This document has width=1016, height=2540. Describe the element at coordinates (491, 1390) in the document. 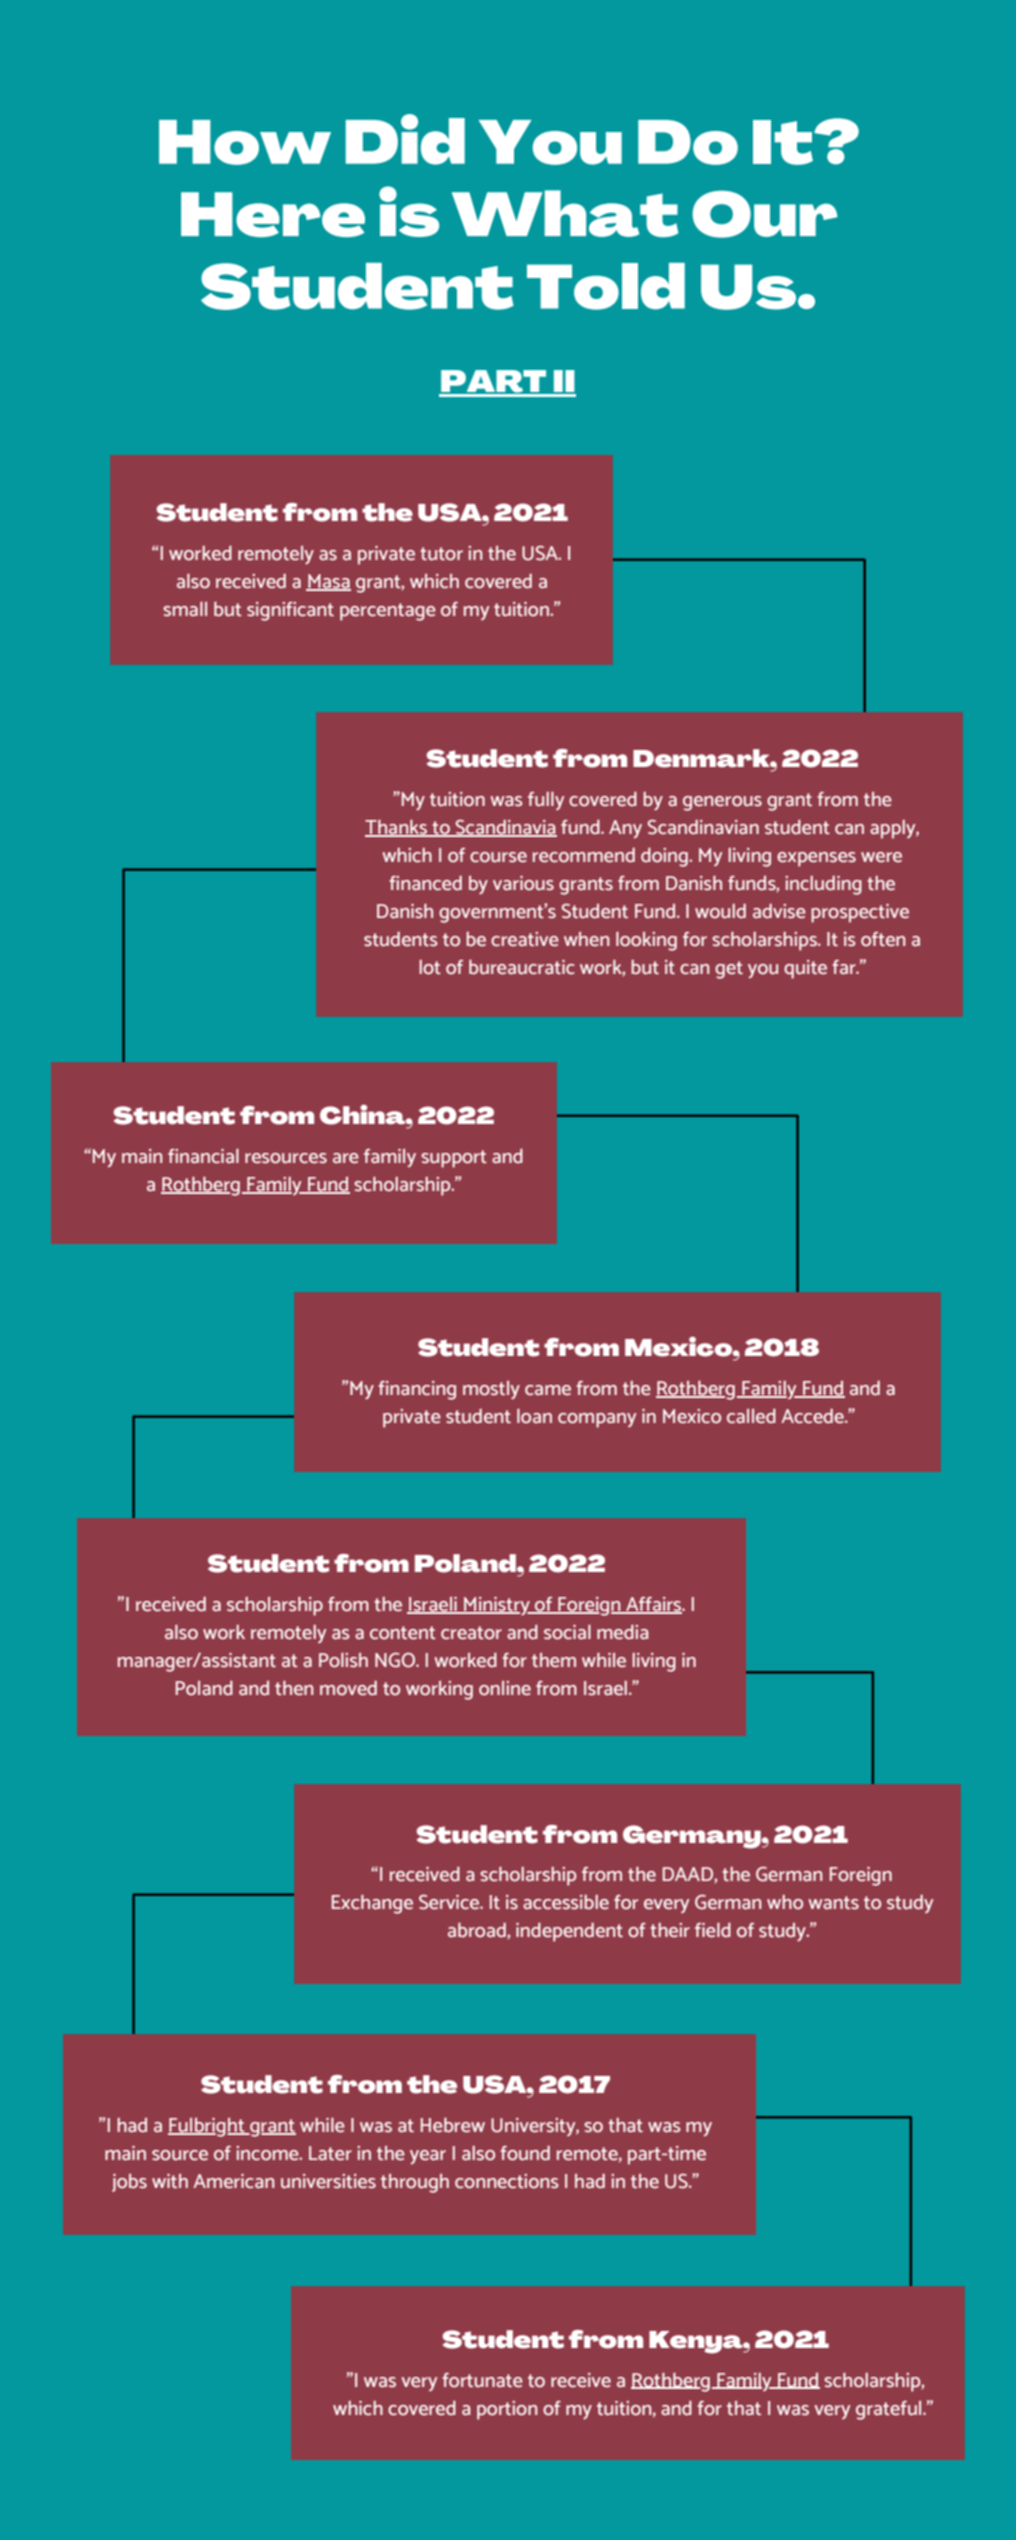

I see `mostly` at that location.
